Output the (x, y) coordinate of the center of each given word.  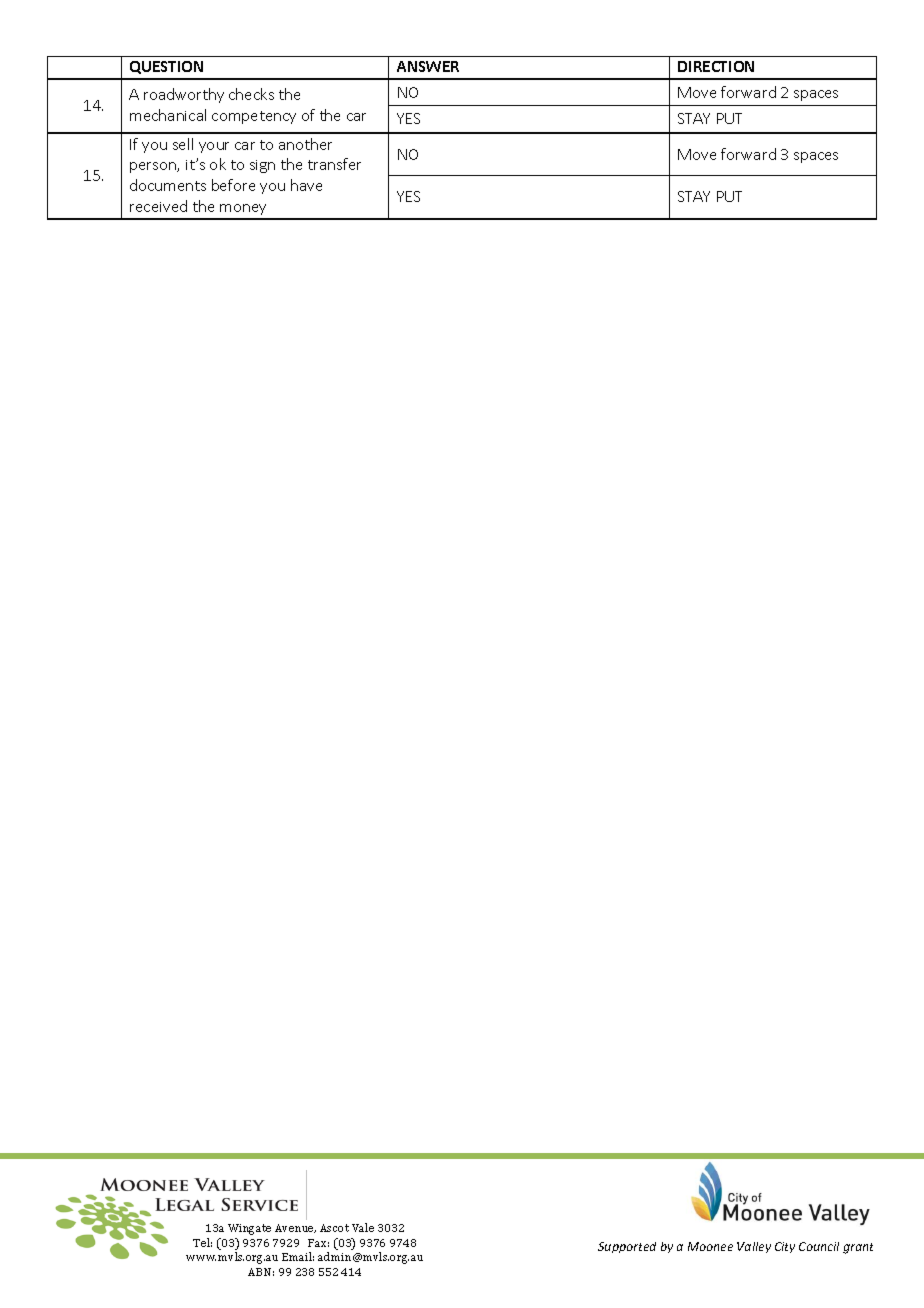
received (158, 206)
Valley (754, 1247)
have (306, 185)
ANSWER (428, 66)
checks (251, 94)
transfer (334, 164)
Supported (627, 1247)
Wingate (249, 1229)
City (785, 1247)
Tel (202, 1242)
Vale (363, 1227)
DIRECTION (716, 66)
